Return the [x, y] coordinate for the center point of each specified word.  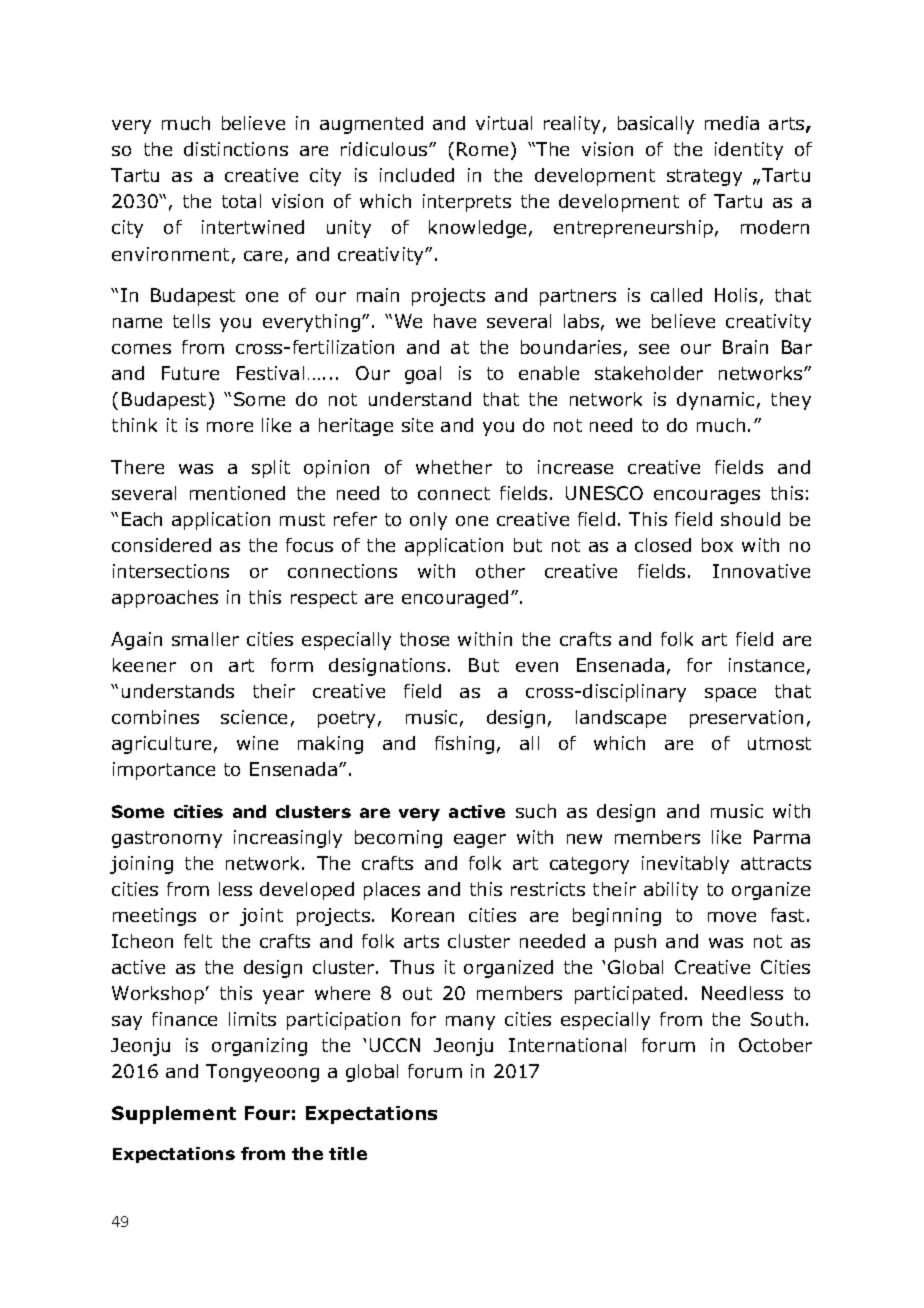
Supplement [174, 1115]
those [424, 639]
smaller [205, 639]
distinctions [236, 149]
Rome [482, 149]
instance [766, 665]
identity [749, 151]
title [348, 1153]
